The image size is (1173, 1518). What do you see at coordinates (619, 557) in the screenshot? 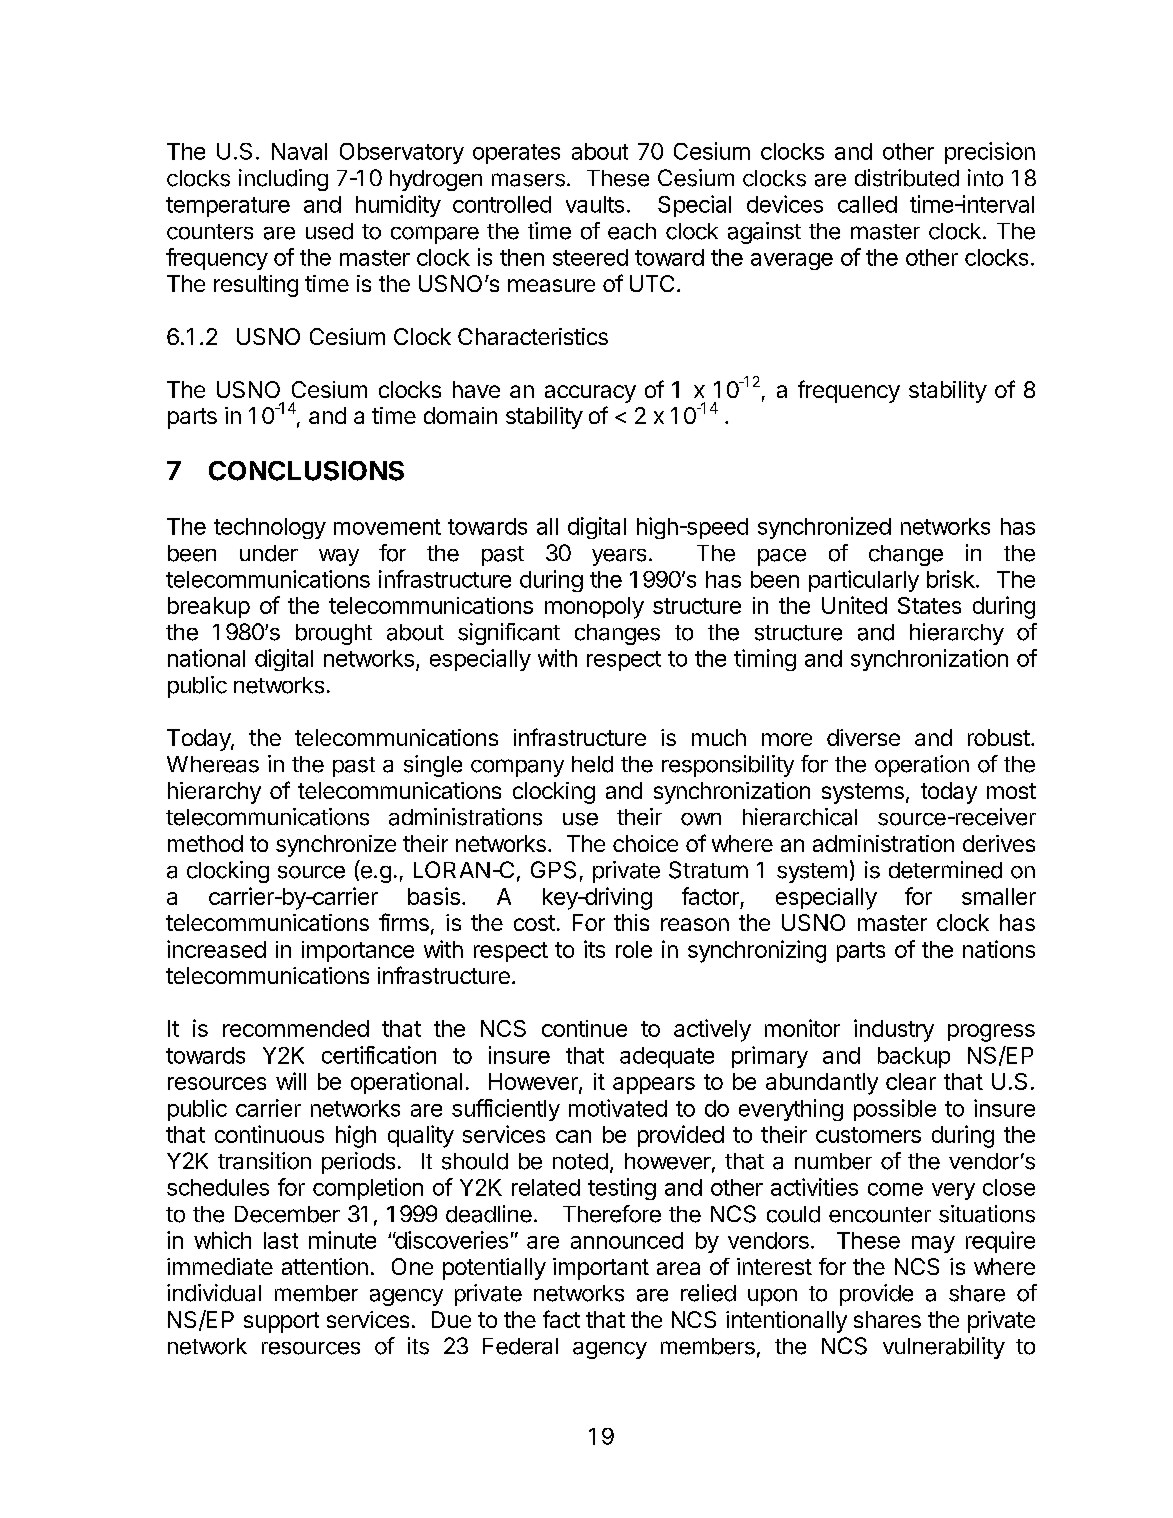
I see `years` at bounding box center [619, 557].
